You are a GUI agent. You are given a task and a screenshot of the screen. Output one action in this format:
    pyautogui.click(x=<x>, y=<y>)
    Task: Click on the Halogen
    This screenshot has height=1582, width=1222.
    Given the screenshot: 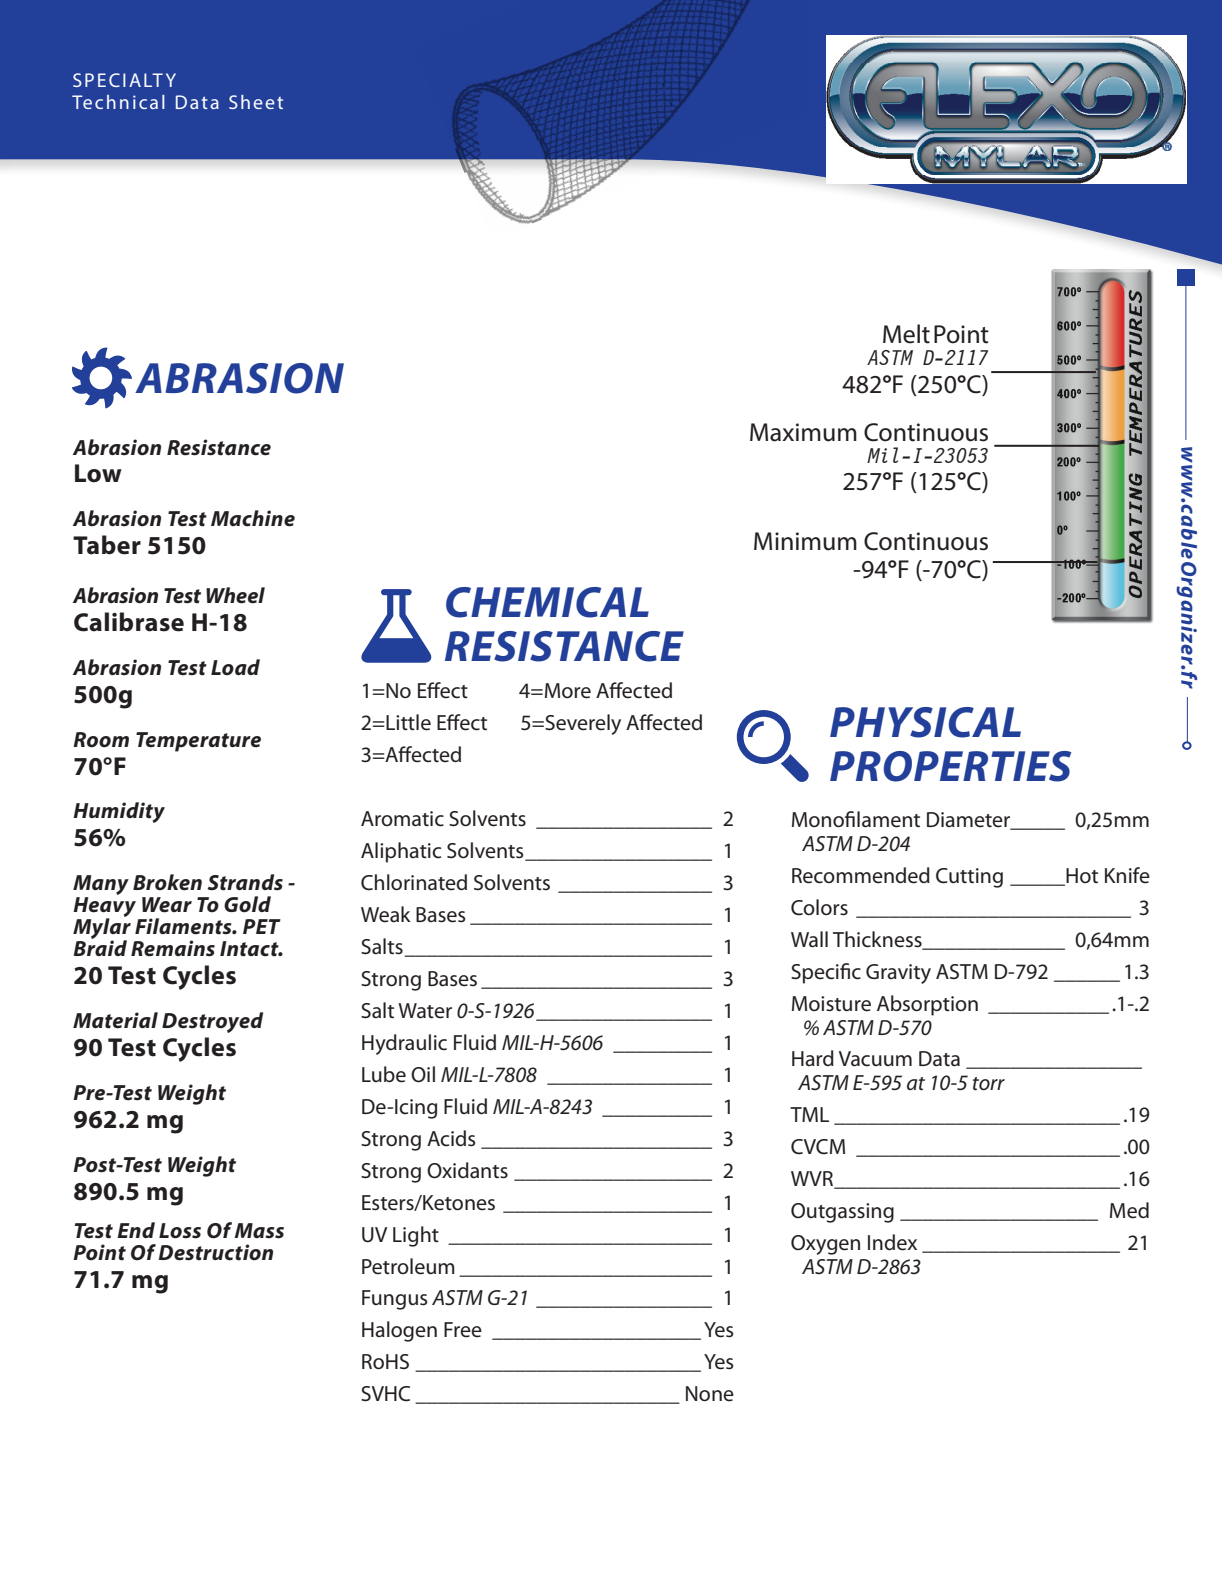 What is the action you would take?
    pyautogui.click(x=399, y=1331)
